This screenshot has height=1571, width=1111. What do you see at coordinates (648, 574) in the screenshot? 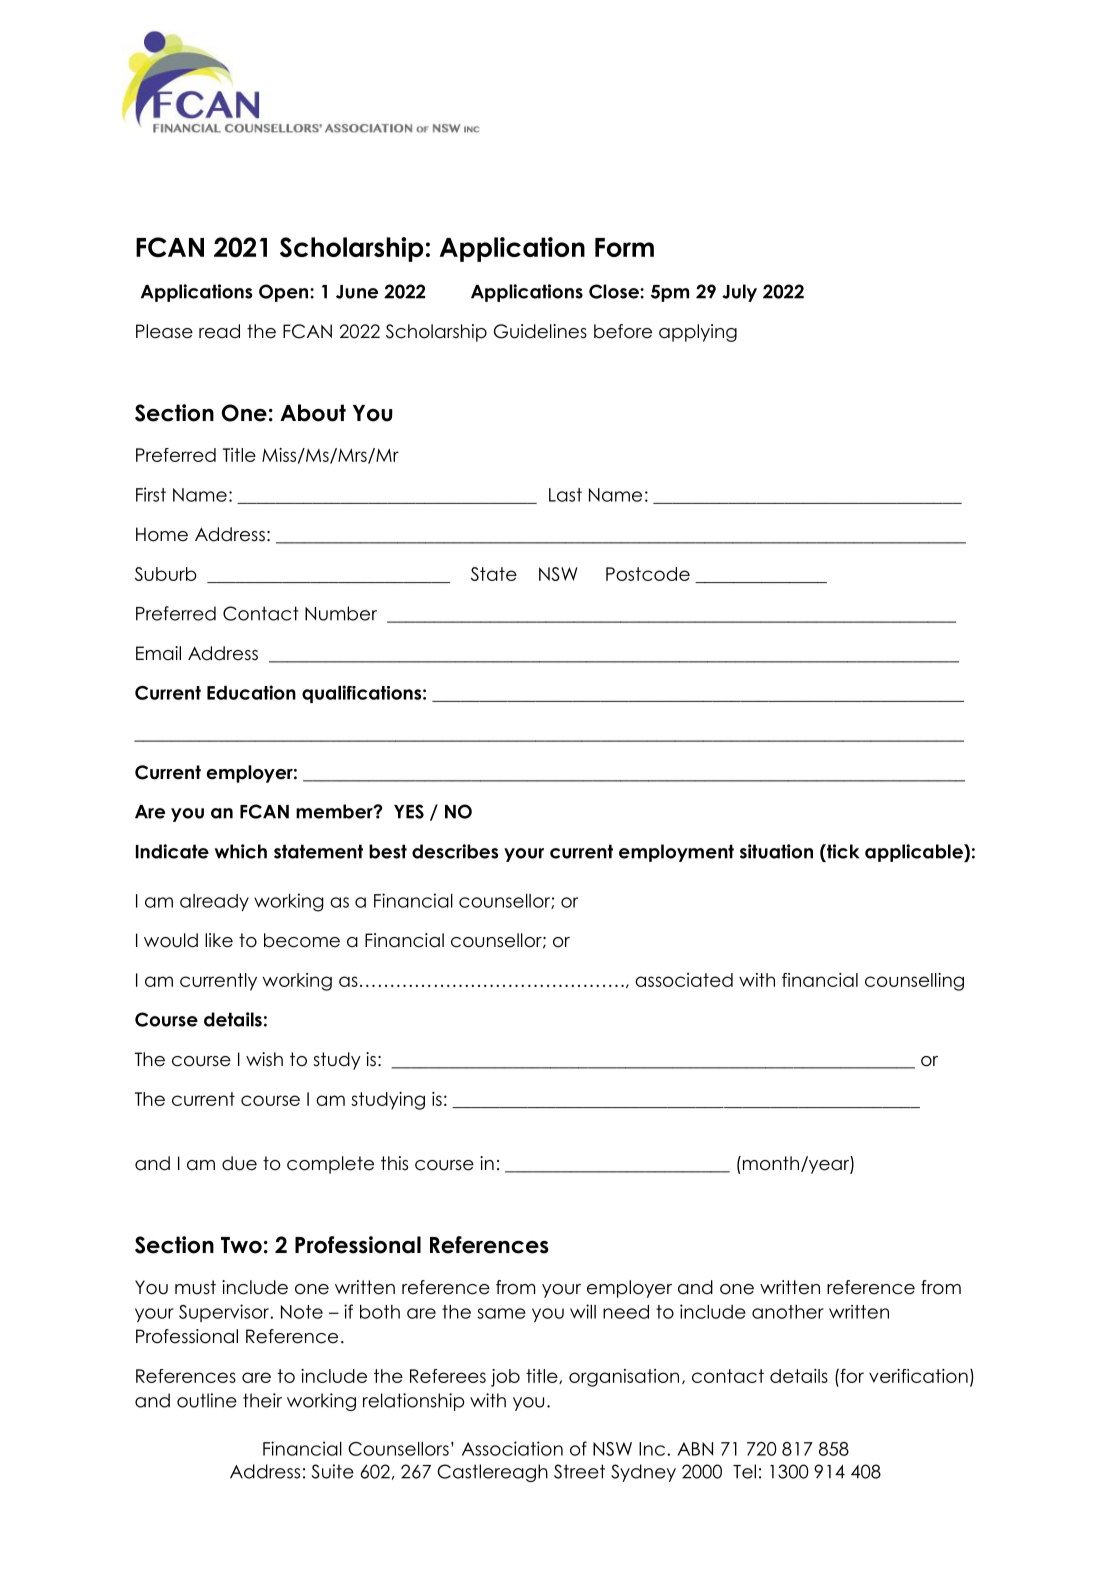
I see `Postcode` at bounding box center [648, 574].
